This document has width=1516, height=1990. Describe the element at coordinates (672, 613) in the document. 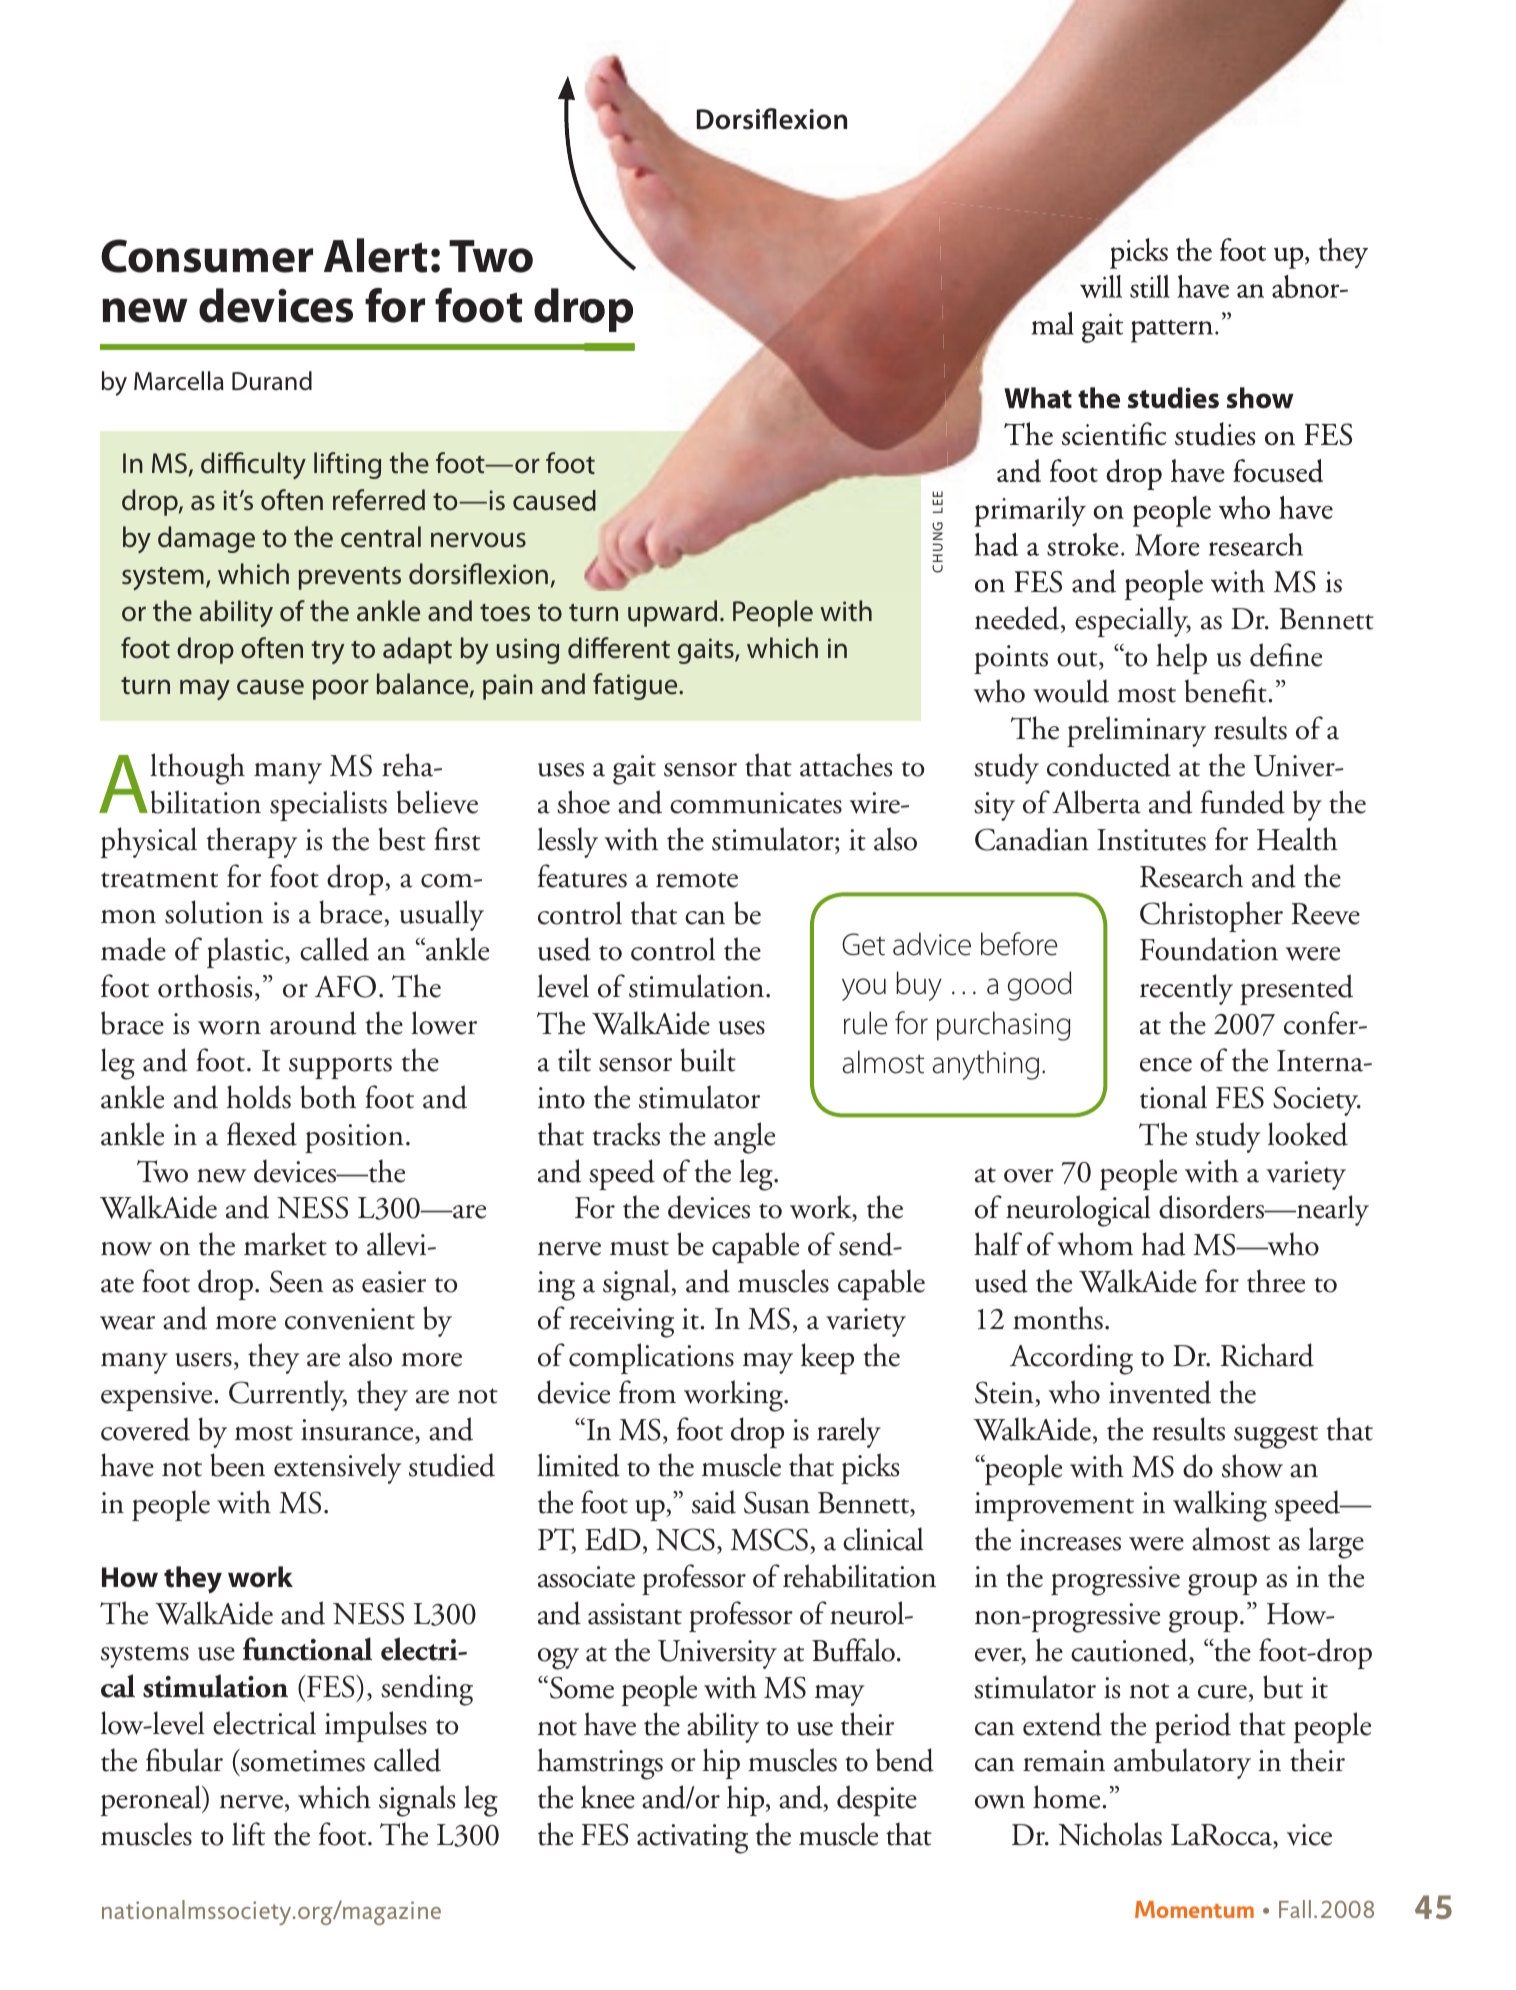

I see `upward` at that location.
